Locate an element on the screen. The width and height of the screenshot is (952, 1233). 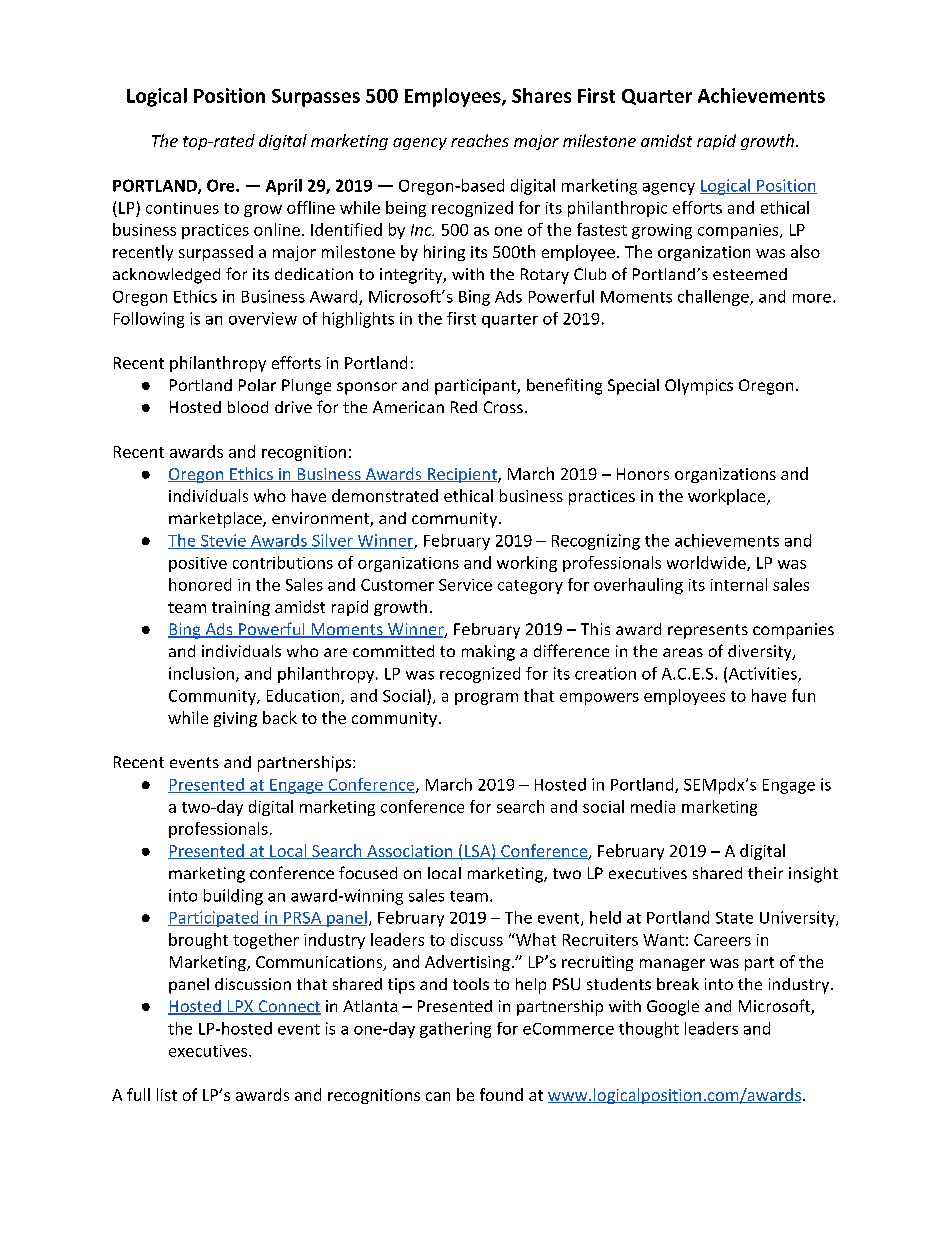
found is located at coordinates (501, 1094).
